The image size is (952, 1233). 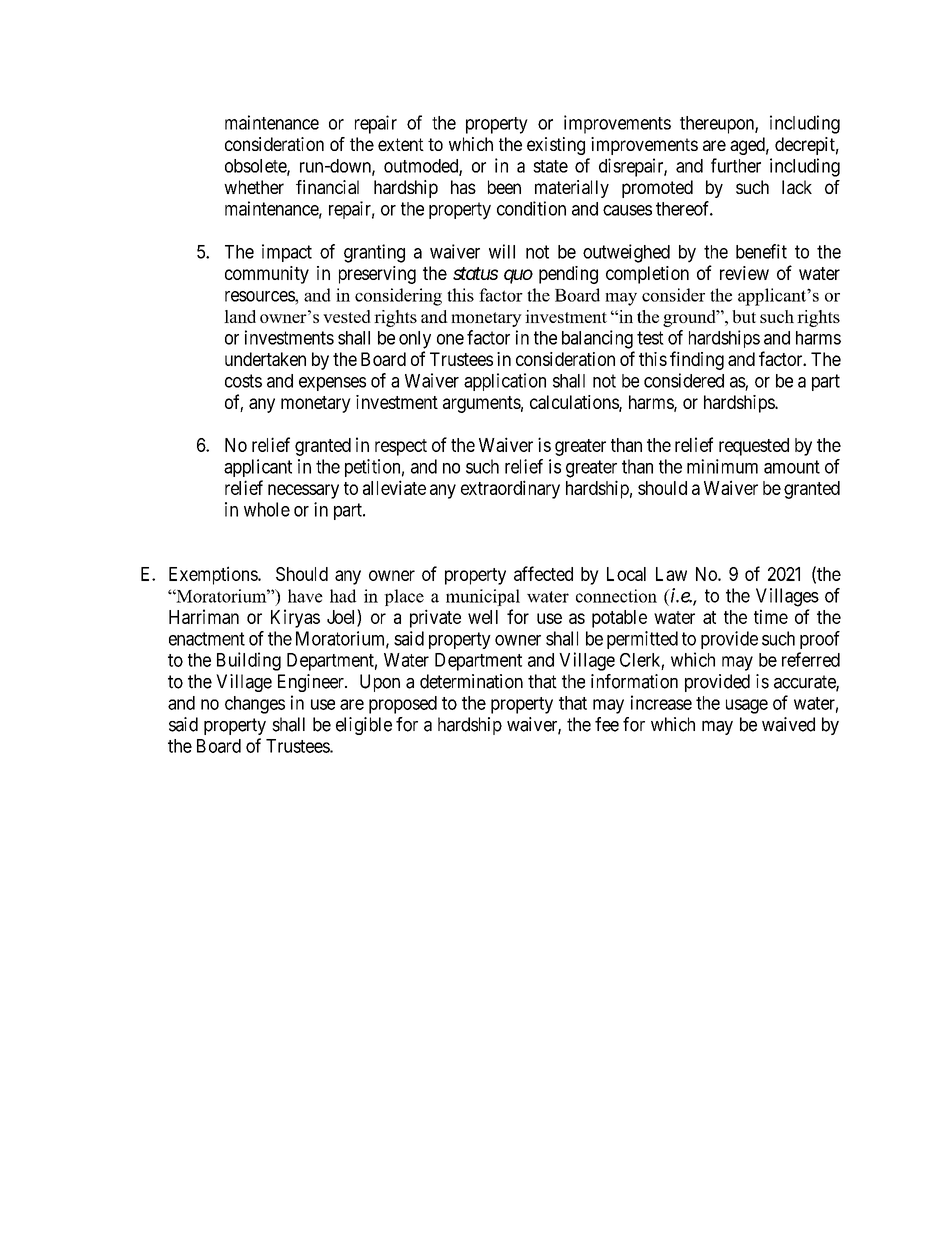 What do you see at coordinates (267, 275) in the screenshot?
I see `community` at bounding box center [267, 275].
